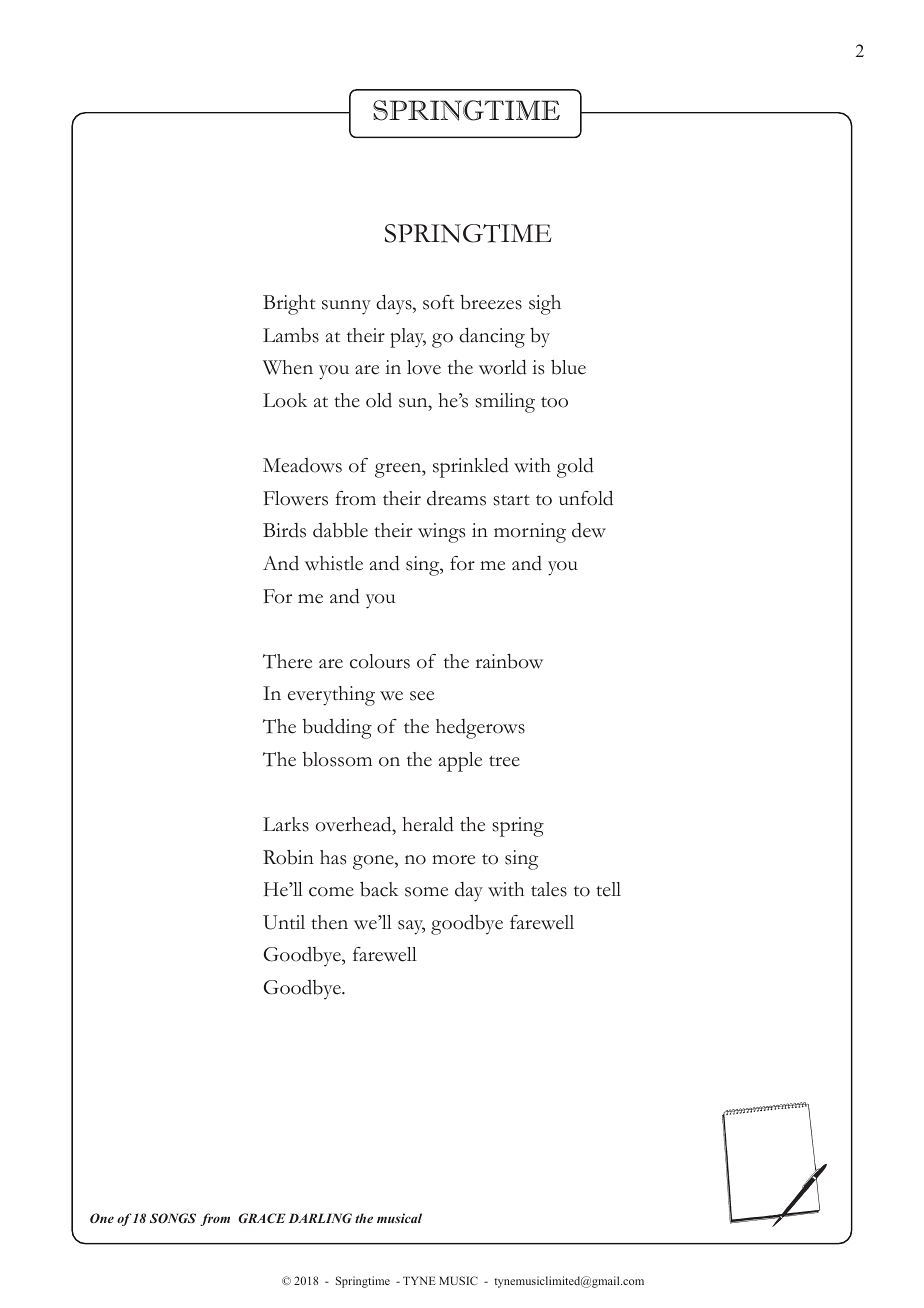 The height and width of the screenshot is (1308, 924). What do you see at coordinates (545, 305) in the screenshot?
I see `sigh` at bounding box center [545, 305].
